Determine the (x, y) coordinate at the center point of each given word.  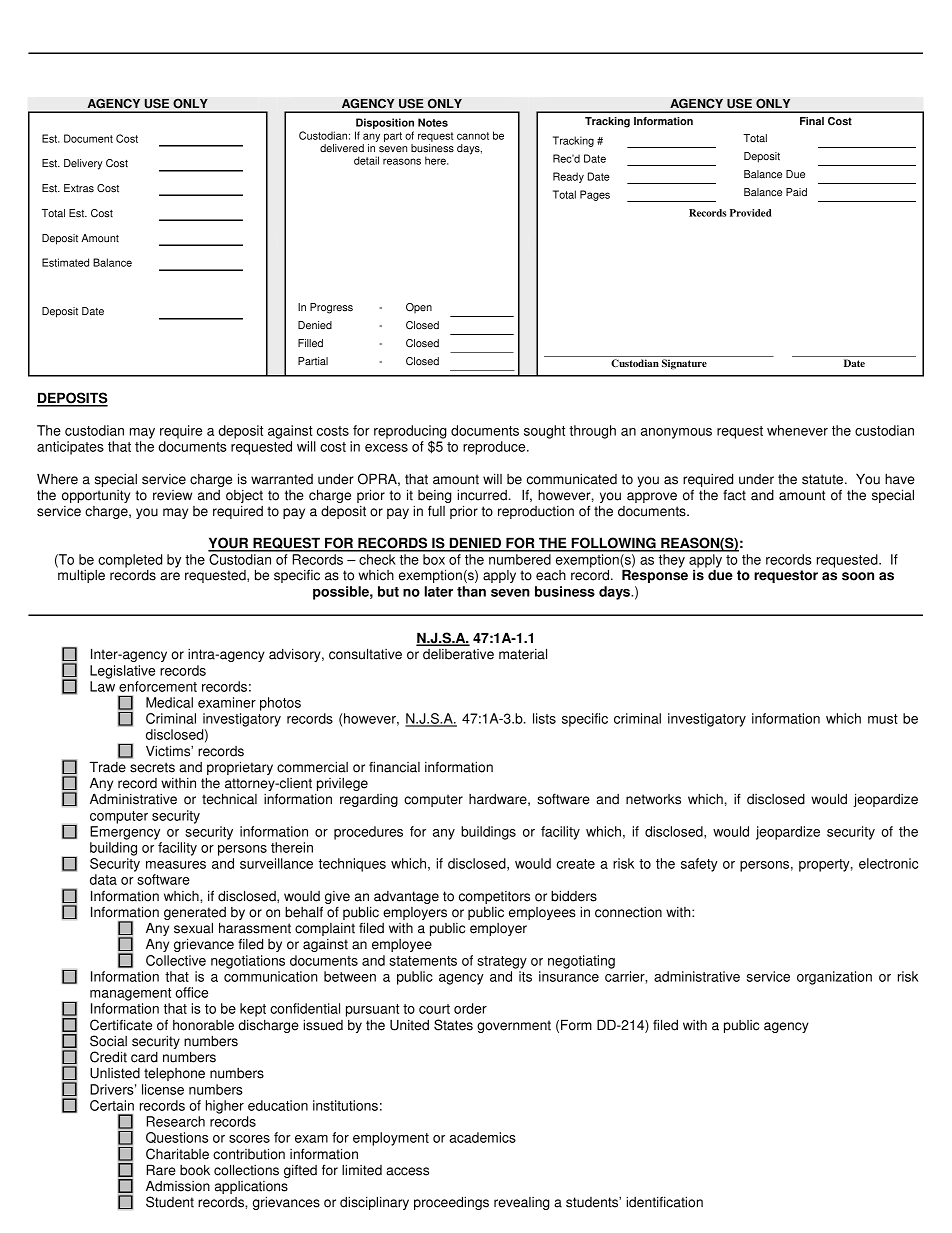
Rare (161, 1170)
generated (195, 915)
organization (834, 978)
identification (664, 1202)
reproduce (495, 448)
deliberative (458, 654)
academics (482, 1137)
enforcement (158, 686)
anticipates (70, 448)
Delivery (83, 164)
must (883, 719)
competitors (494, 897)
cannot (473, 136)
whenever (797, 430)
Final (812, 121)
